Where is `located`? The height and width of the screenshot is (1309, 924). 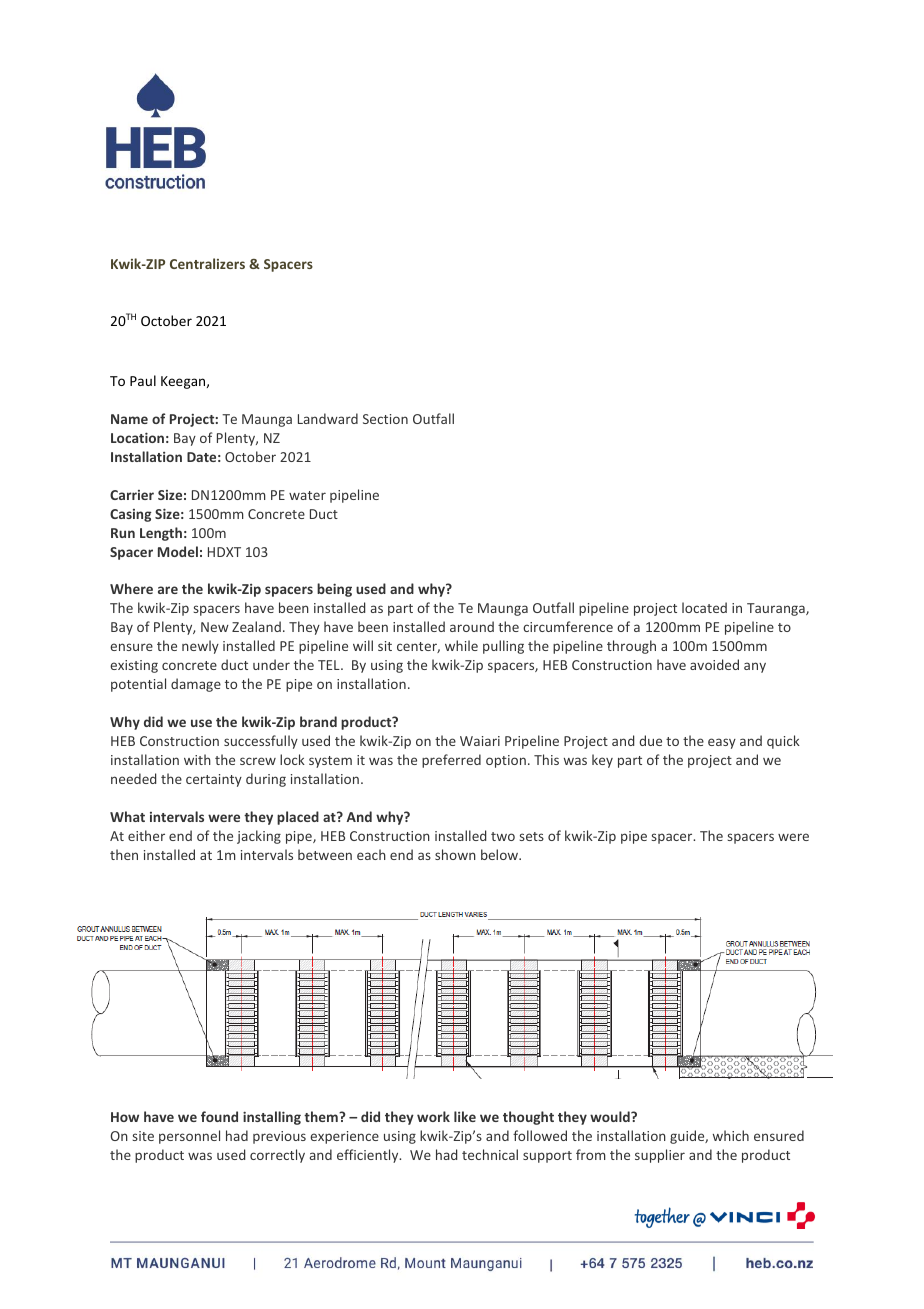 located is located at coordinates (704, 607).
